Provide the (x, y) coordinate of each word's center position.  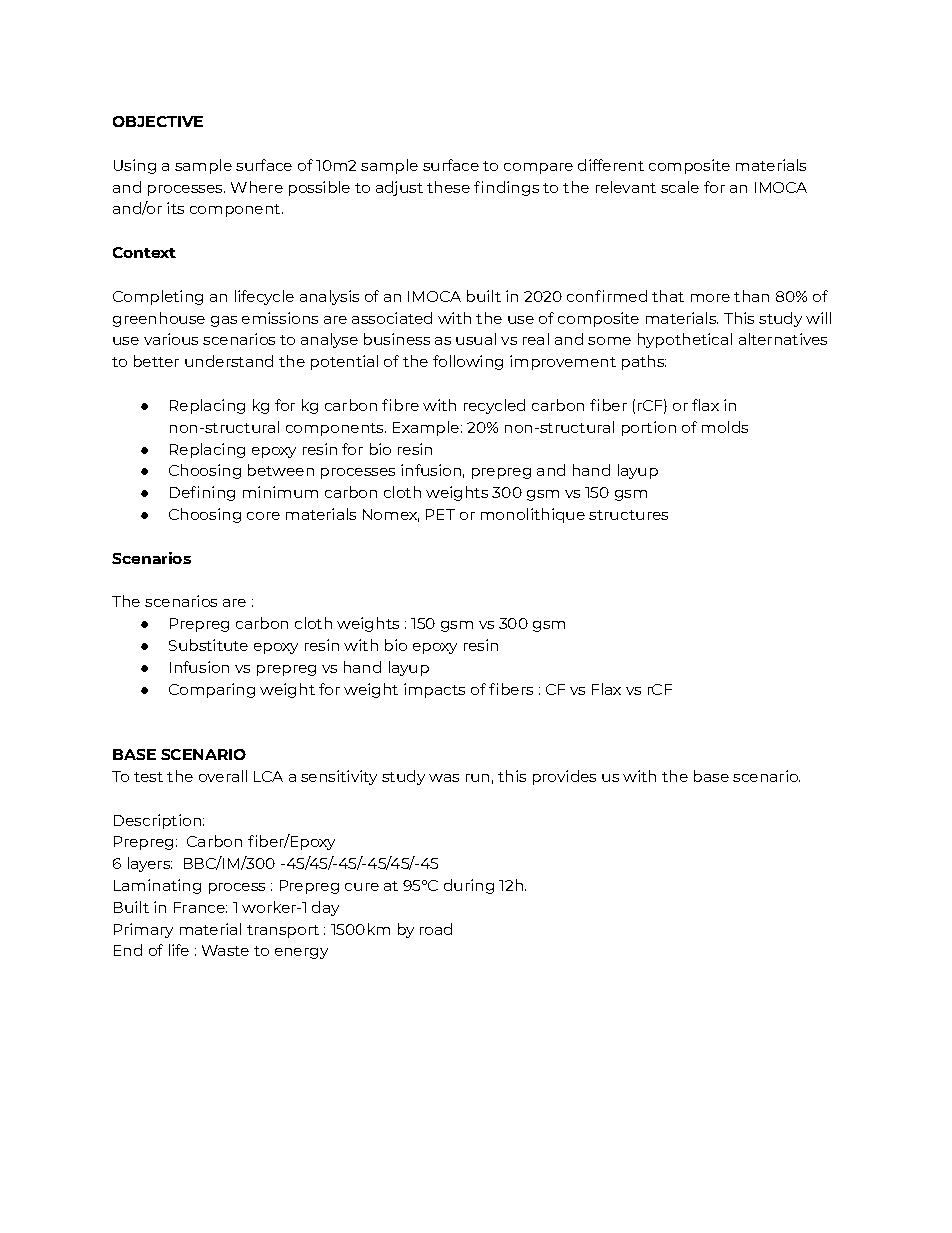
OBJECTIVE (158, 121)
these (448, 187)
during (469, 886)
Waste (225, 950)
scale (680, 187)
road (436, 929)
